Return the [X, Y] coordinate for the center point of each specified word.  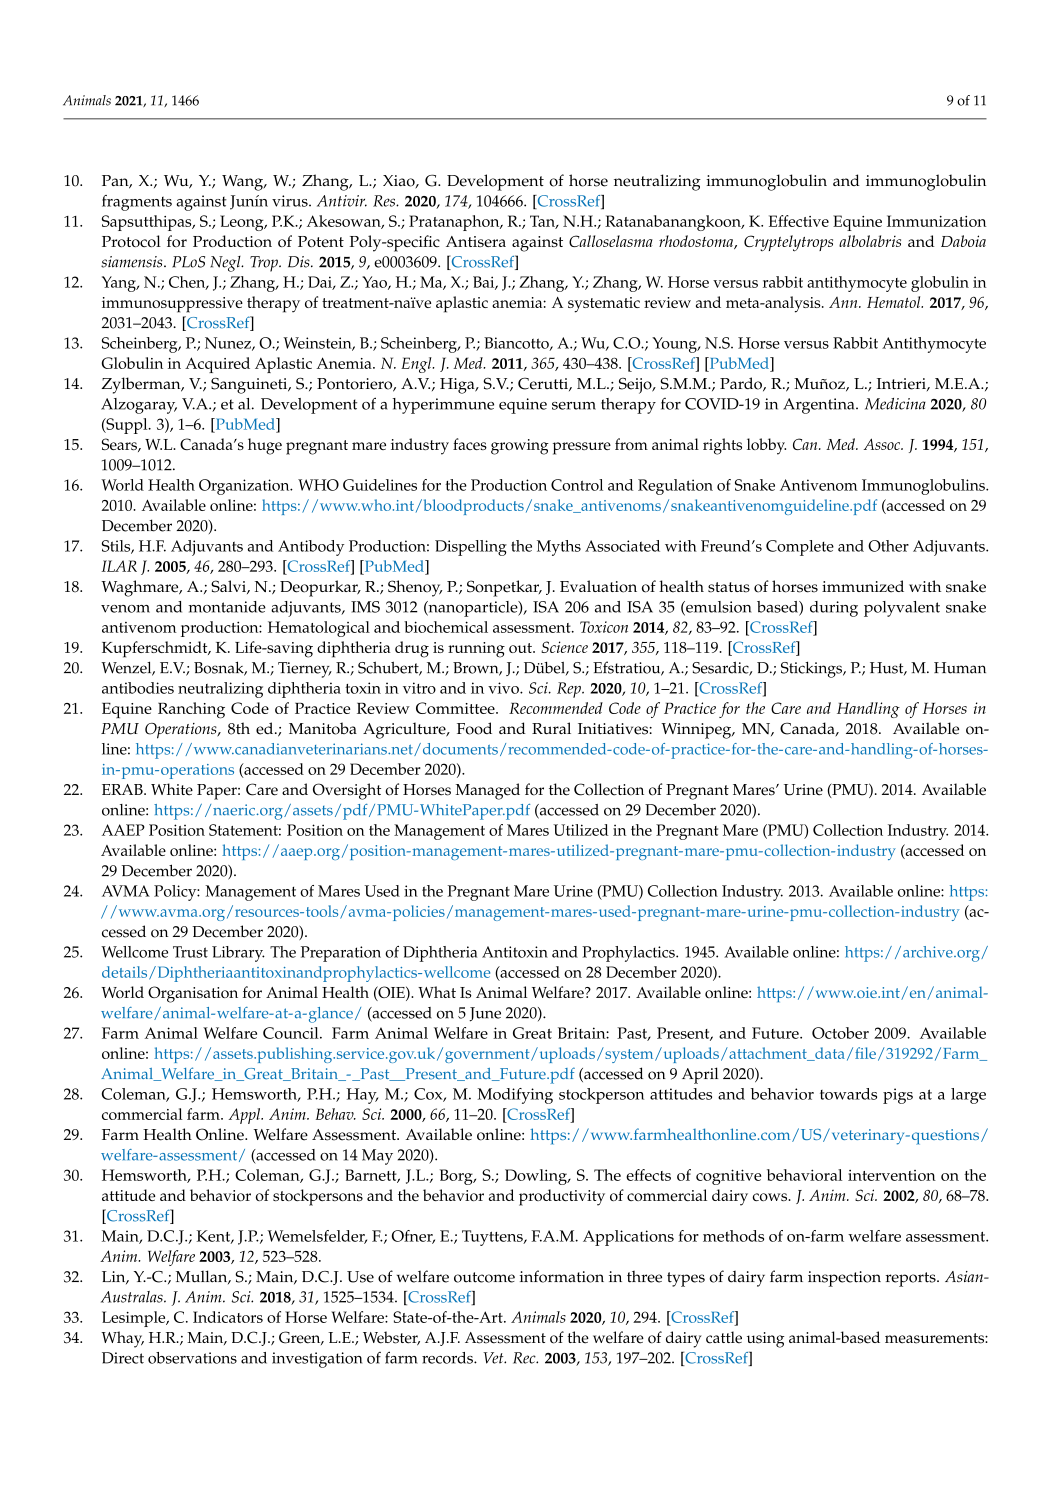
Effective [799, 221]
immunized [863, 586]
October [840, 1033]
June [485, 1014]
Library [238, 954]
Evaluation [598, 586]
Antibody [311, 548]
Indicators [228, 1317]
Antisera [476, 241]
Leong [243, 223]
